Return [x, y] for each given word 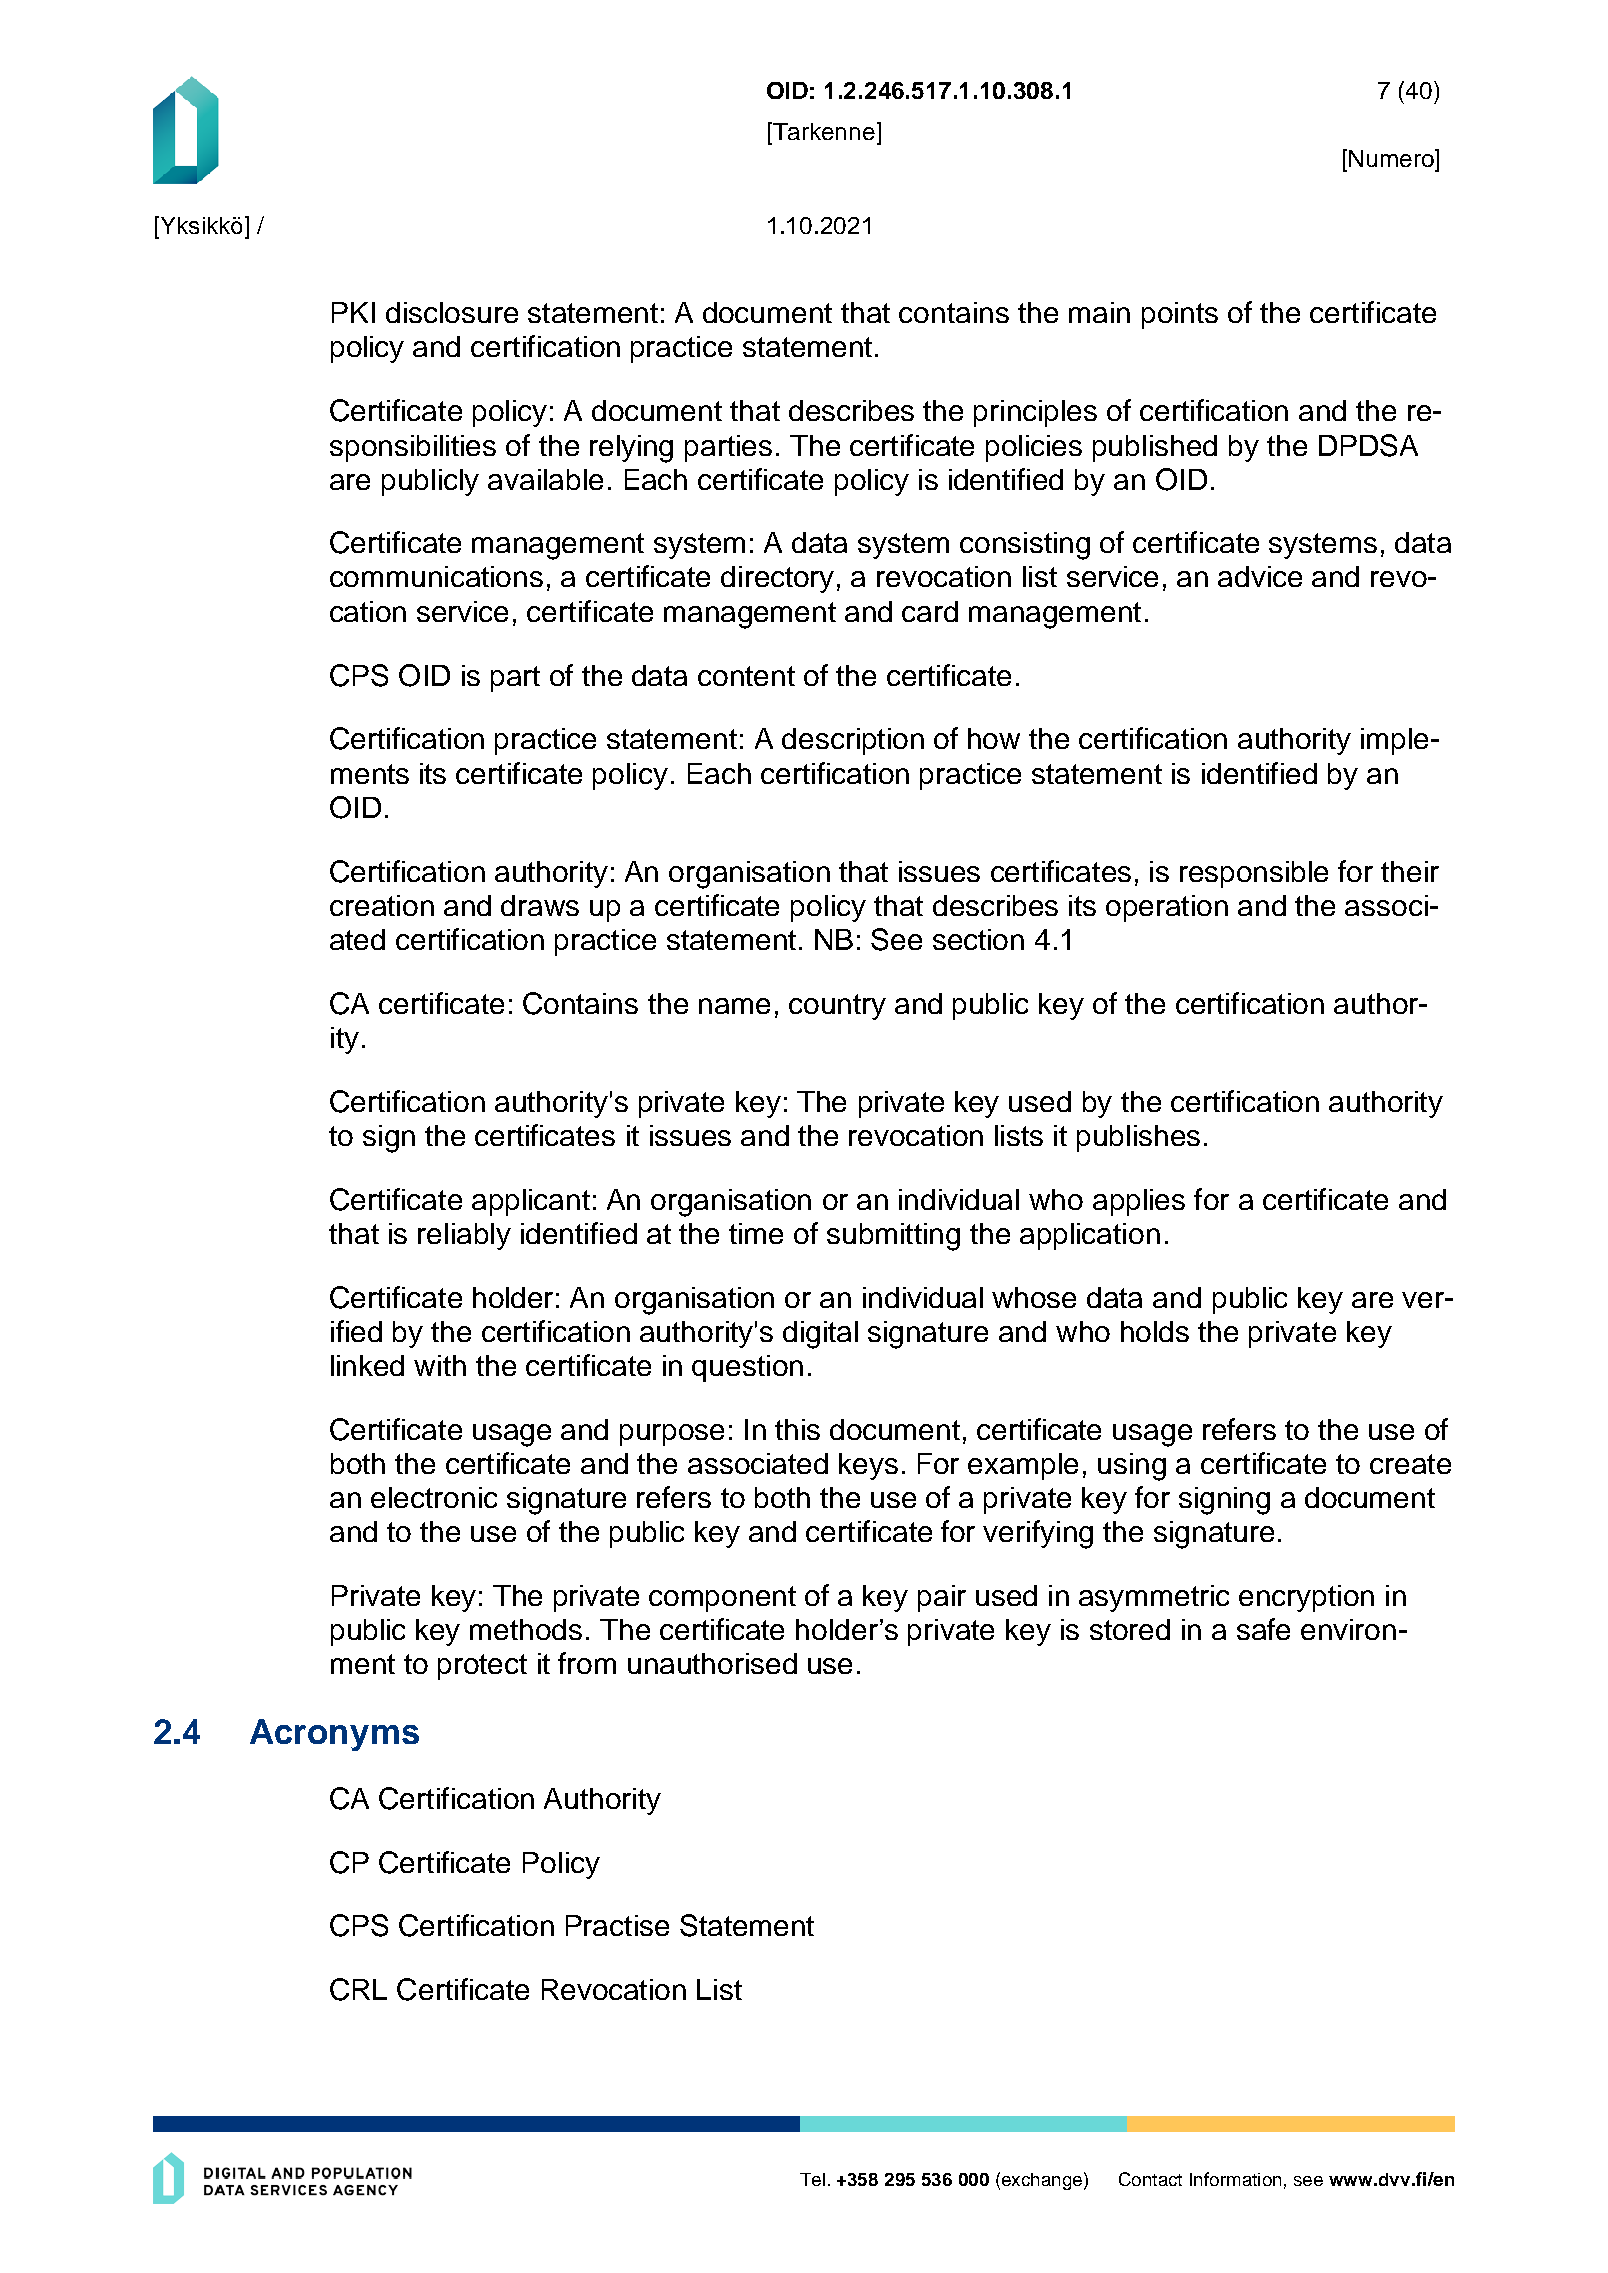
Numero [1392, 158]
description [853, 741]
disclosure [452, 312]
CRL [358, 1989]
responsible [1254, 874]
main [1099, 312]
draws [540, 905]
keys [868, 1466]
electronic [434, 1497]
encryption [1306, 1598]
